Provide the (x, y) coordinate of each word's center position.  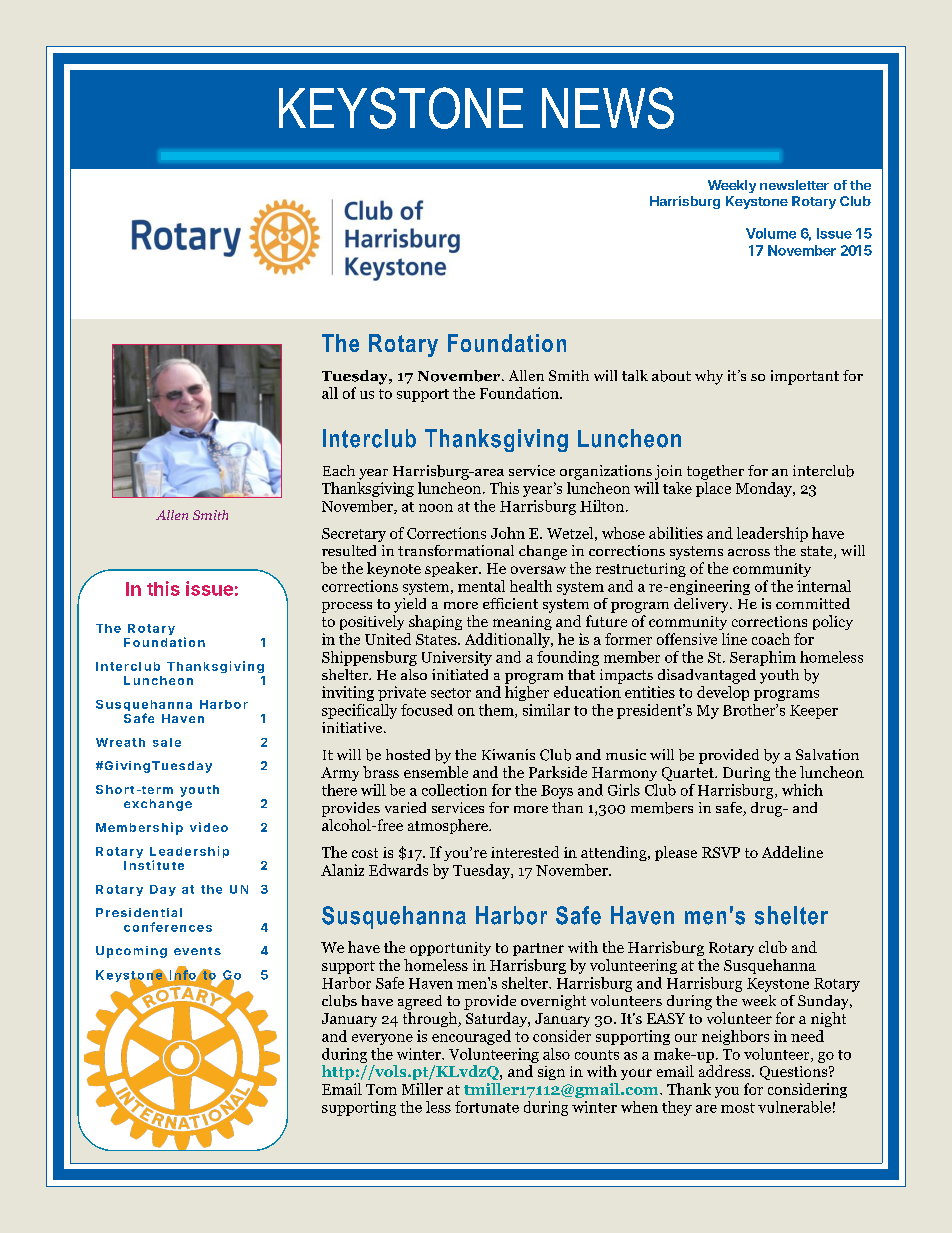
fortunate (487, 1107)
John (508, 533)
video (209, 827)
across (749, 552)
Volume (771, 233)
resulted (349, 550)
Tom (381, 1089)
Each (339, 470)
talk (635, 375)
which (802, 790)
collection (454, 790)
